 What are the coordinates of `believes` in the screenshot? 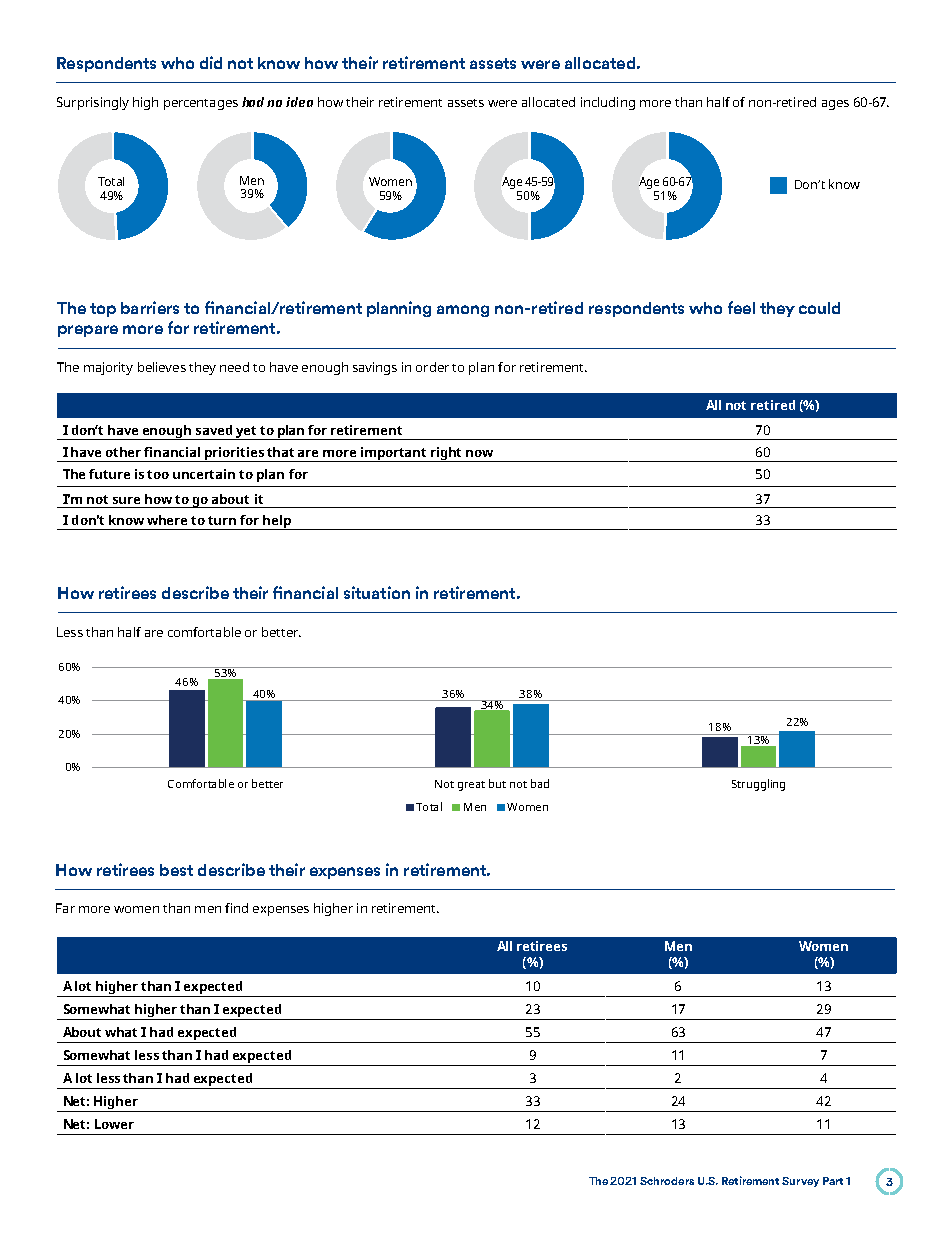 It's located at (162, 367).
